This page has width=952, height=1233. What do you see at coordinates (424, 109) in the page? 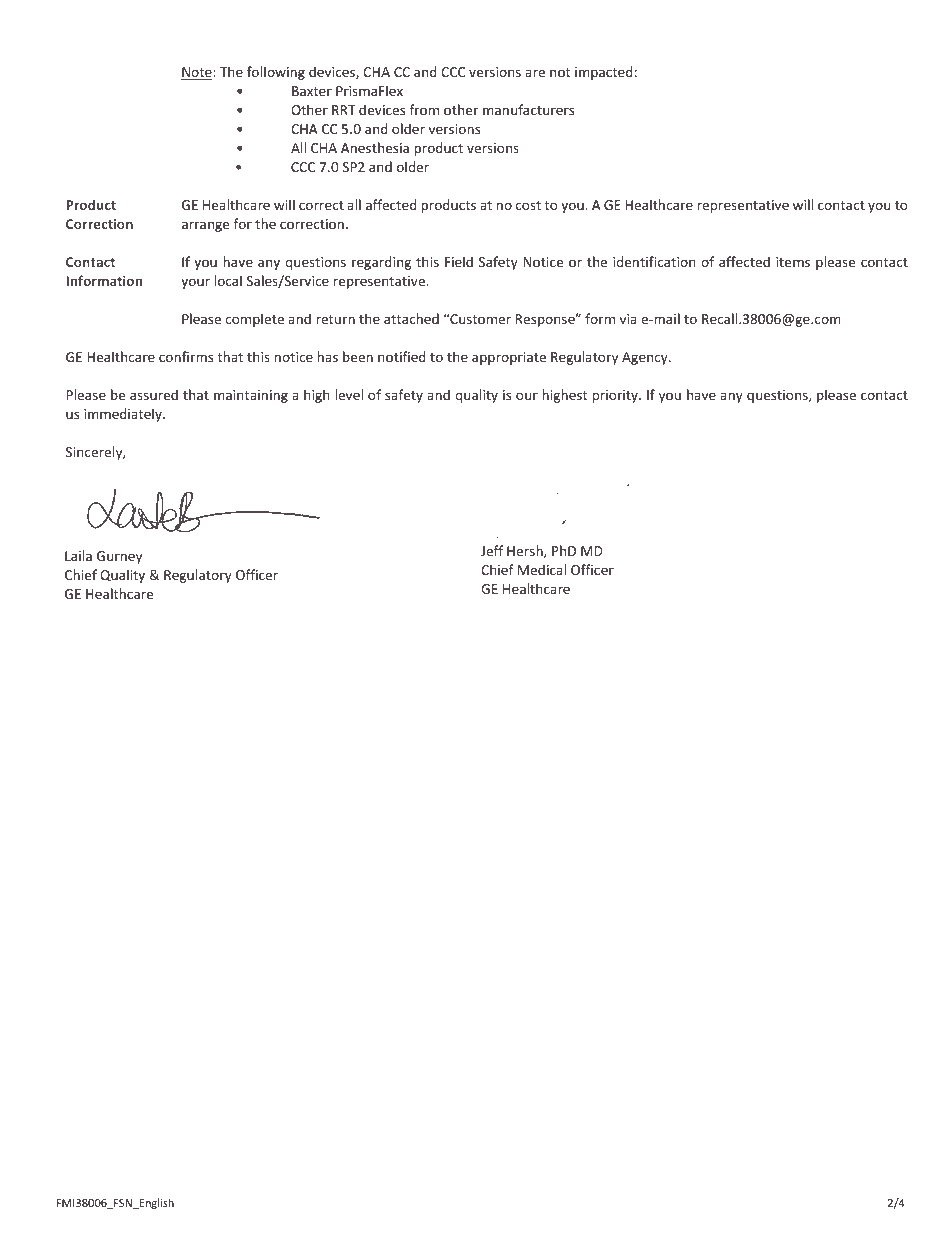
I see `from` at bounding box center [424, 109].
